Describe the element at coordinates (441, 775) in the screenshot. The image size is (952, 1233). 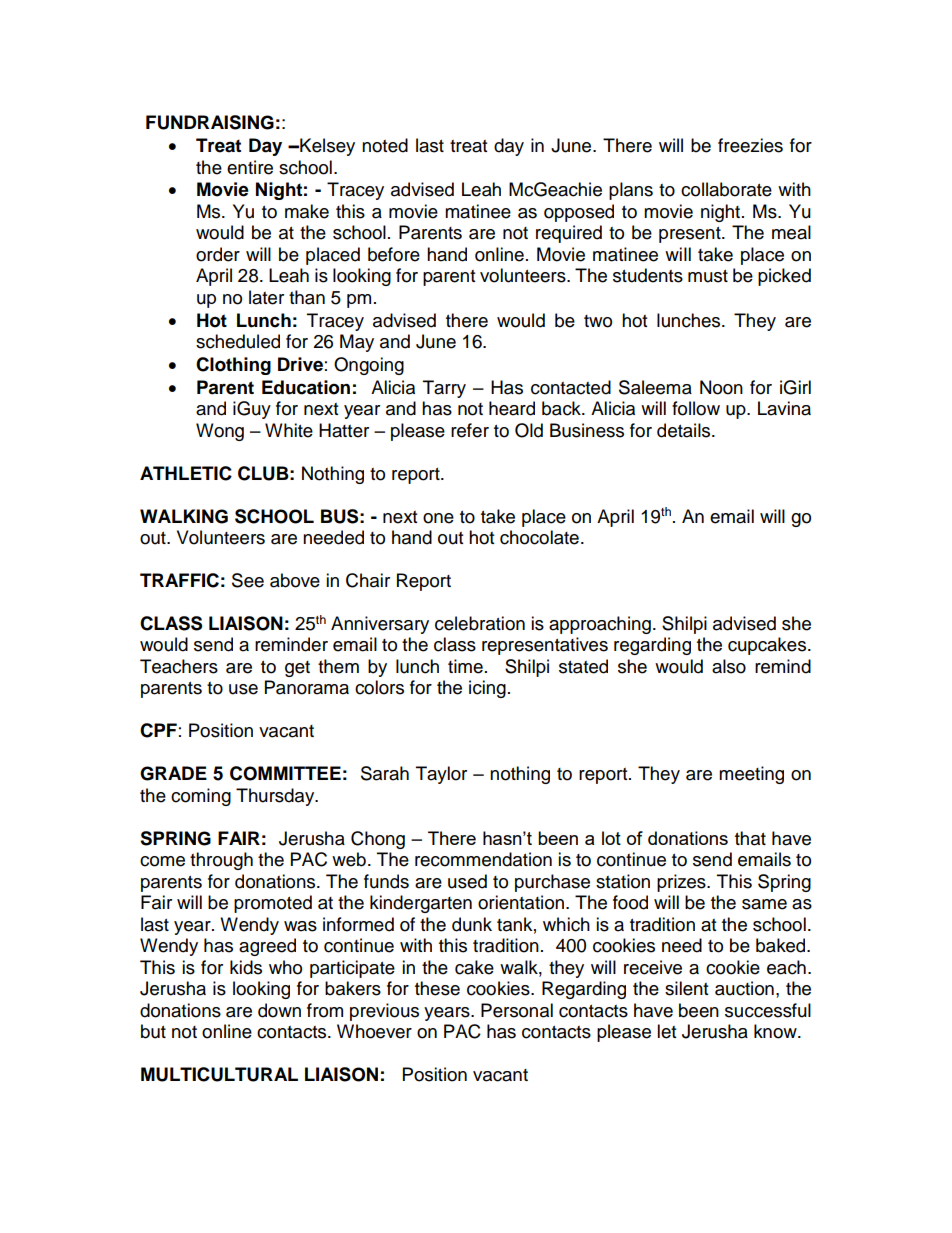
I see `Taylor` at that location.
